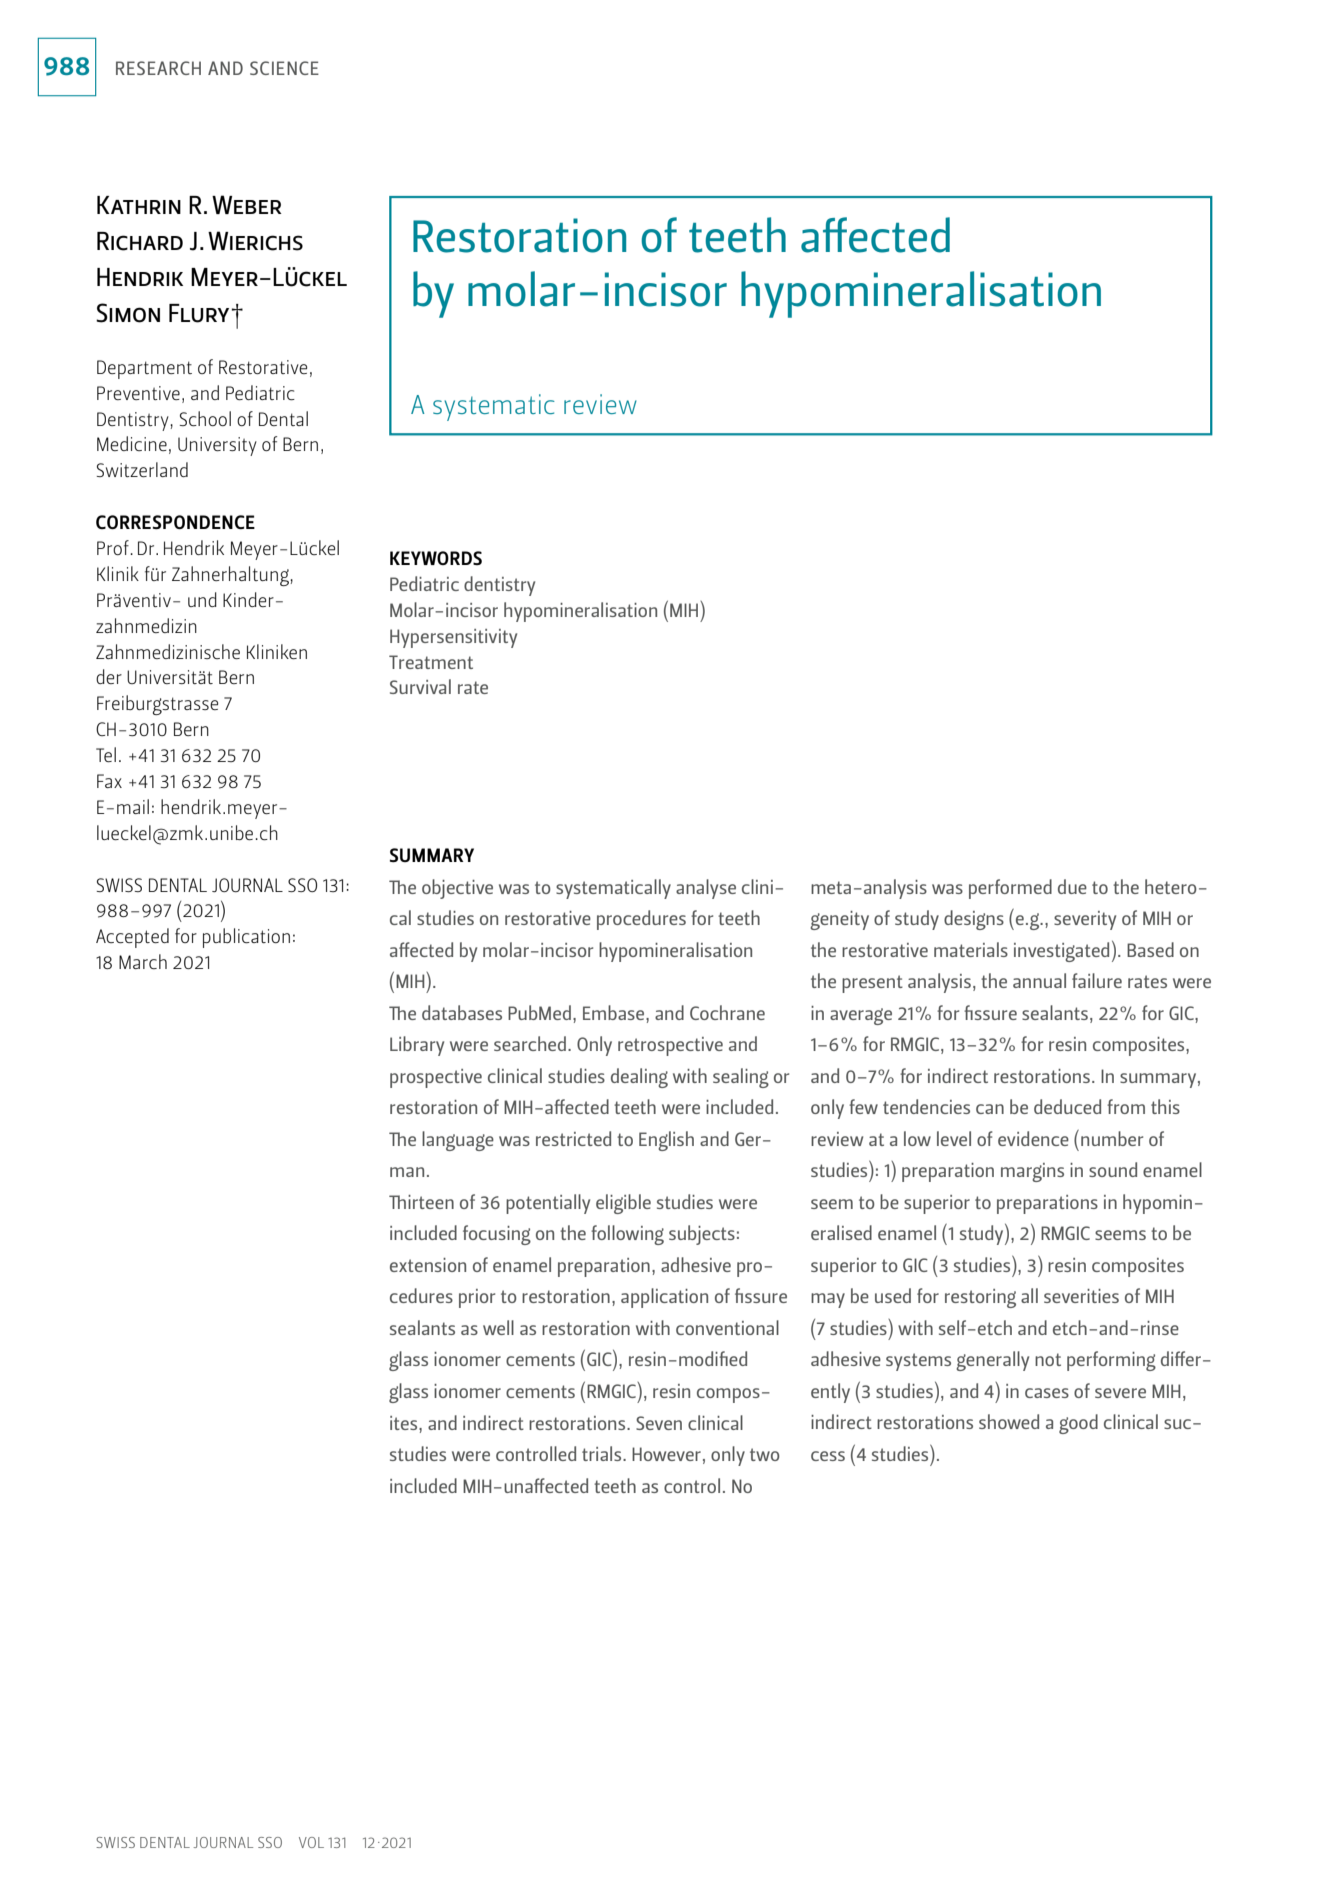 This page has height=1895, width=1340. Describe the element at coordinates (436, 558) in the page. I see `KEYWORDS` at that location.
